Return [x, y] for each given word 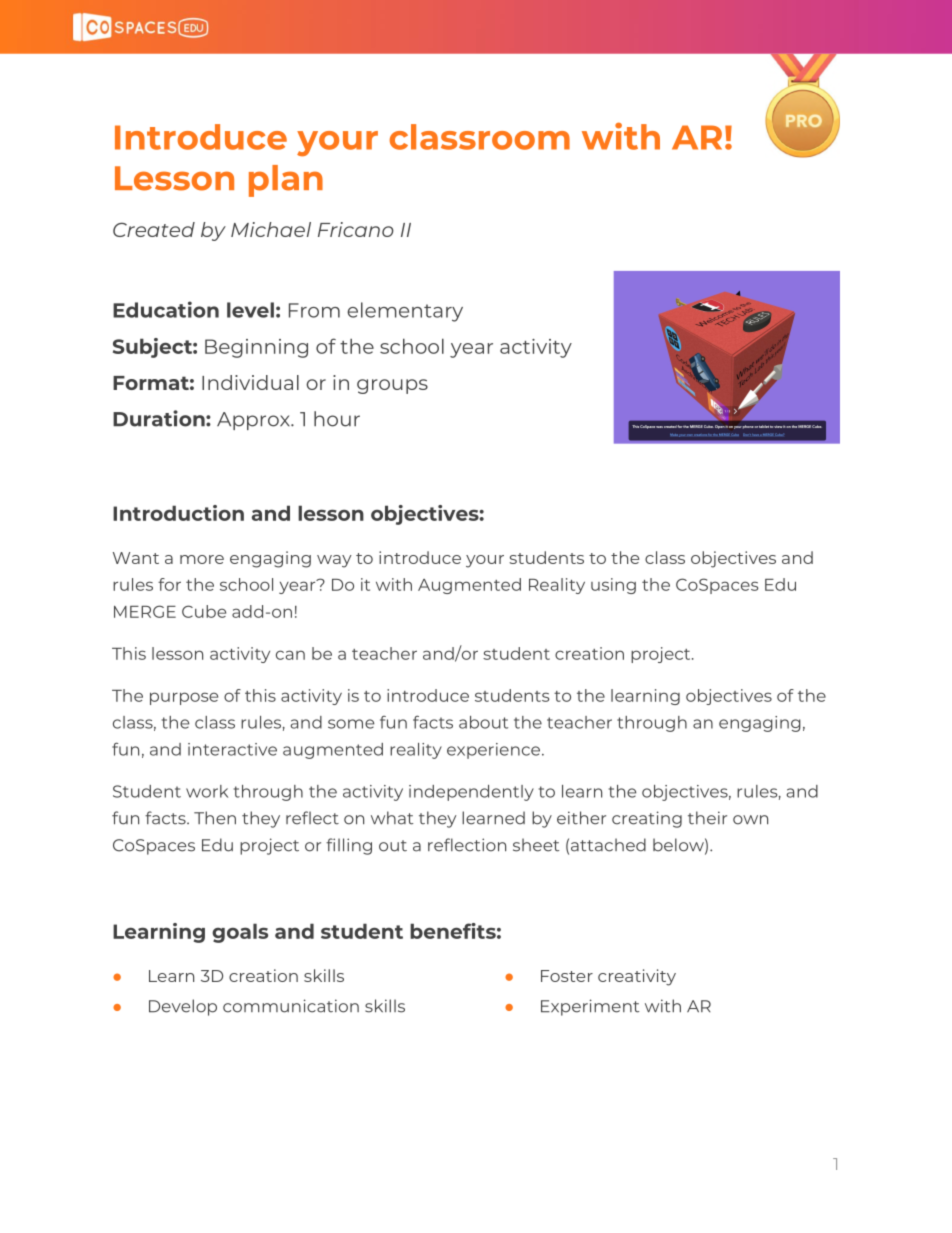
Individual [250, 382]
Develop [183, 1007]
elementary [405, 312]
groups [392, 386]
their [707, 818]
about [483, 722]
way [334, 561]
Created [154, 229]
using [613, 586]
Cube [204, 611]
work [207, 791]
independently [471, 793]
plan [286, 181]
